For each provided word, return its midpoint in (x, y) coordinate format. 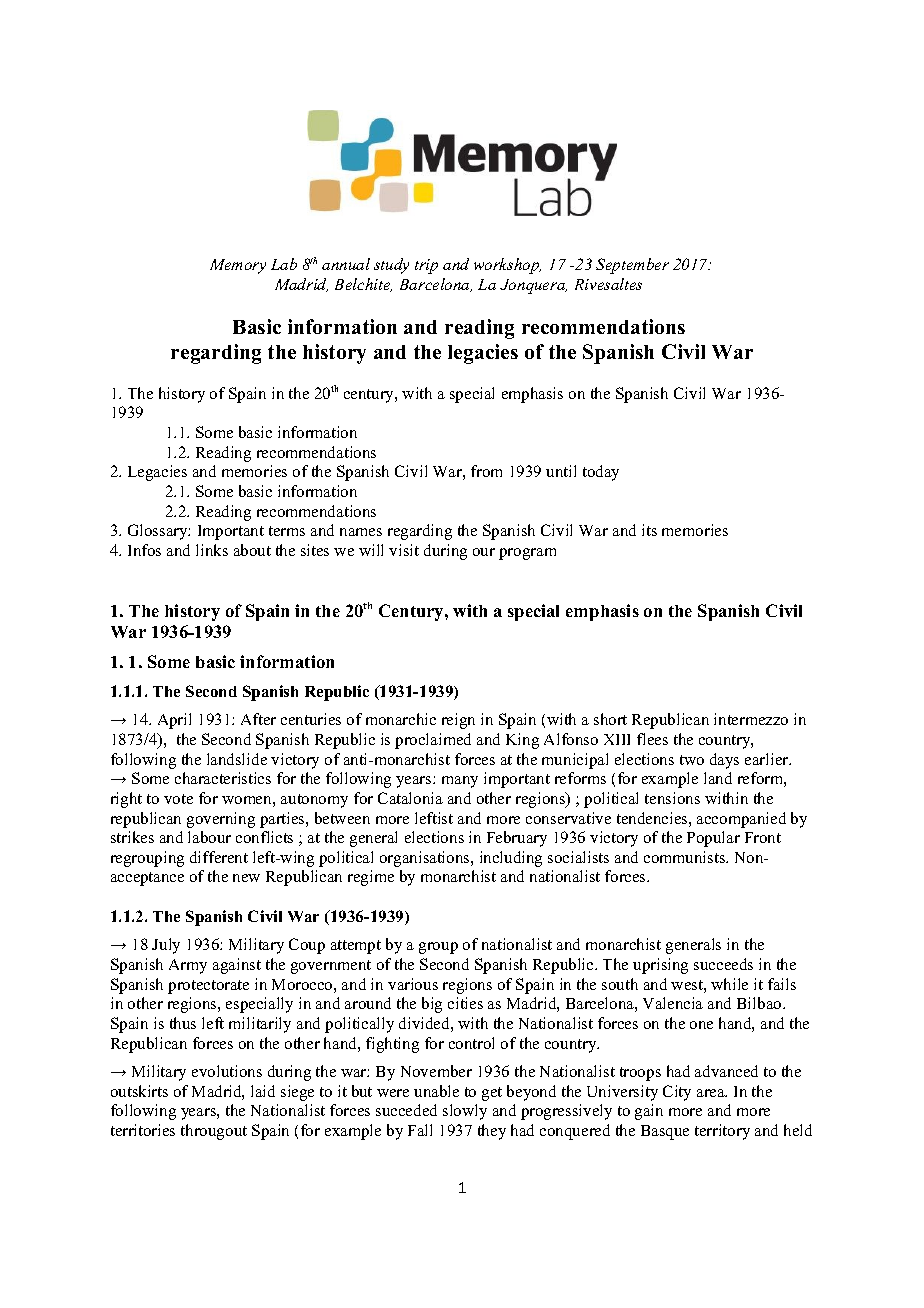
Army (188, 966)
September (632, 266)
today (601, 473)
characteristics (223, 778)
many (460, 782)
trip (426, 266)
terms (287, 531)
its (649, 530)
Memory (238, 266)
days (724, 761)
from (486, 471)
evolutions (227, 1071)
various (413, 984)
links (212, 550)
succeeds (723, 964)
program (527, 554)
